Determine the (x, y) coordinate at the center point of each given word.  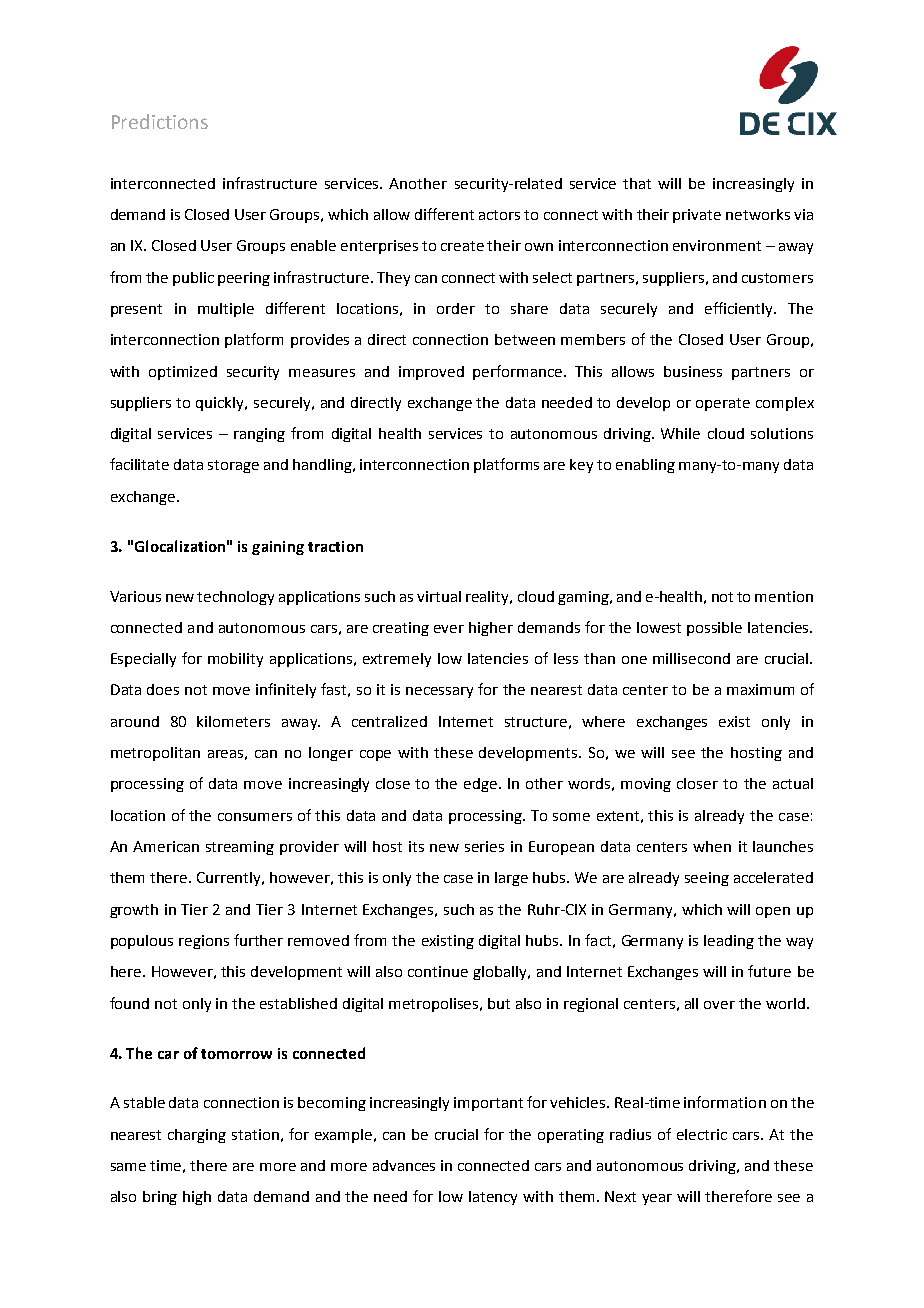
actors (499, 215)
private (697, 216)
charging (197, 1136)
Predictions (160, 121)
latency (493, 1198)
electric (702, 1134)
